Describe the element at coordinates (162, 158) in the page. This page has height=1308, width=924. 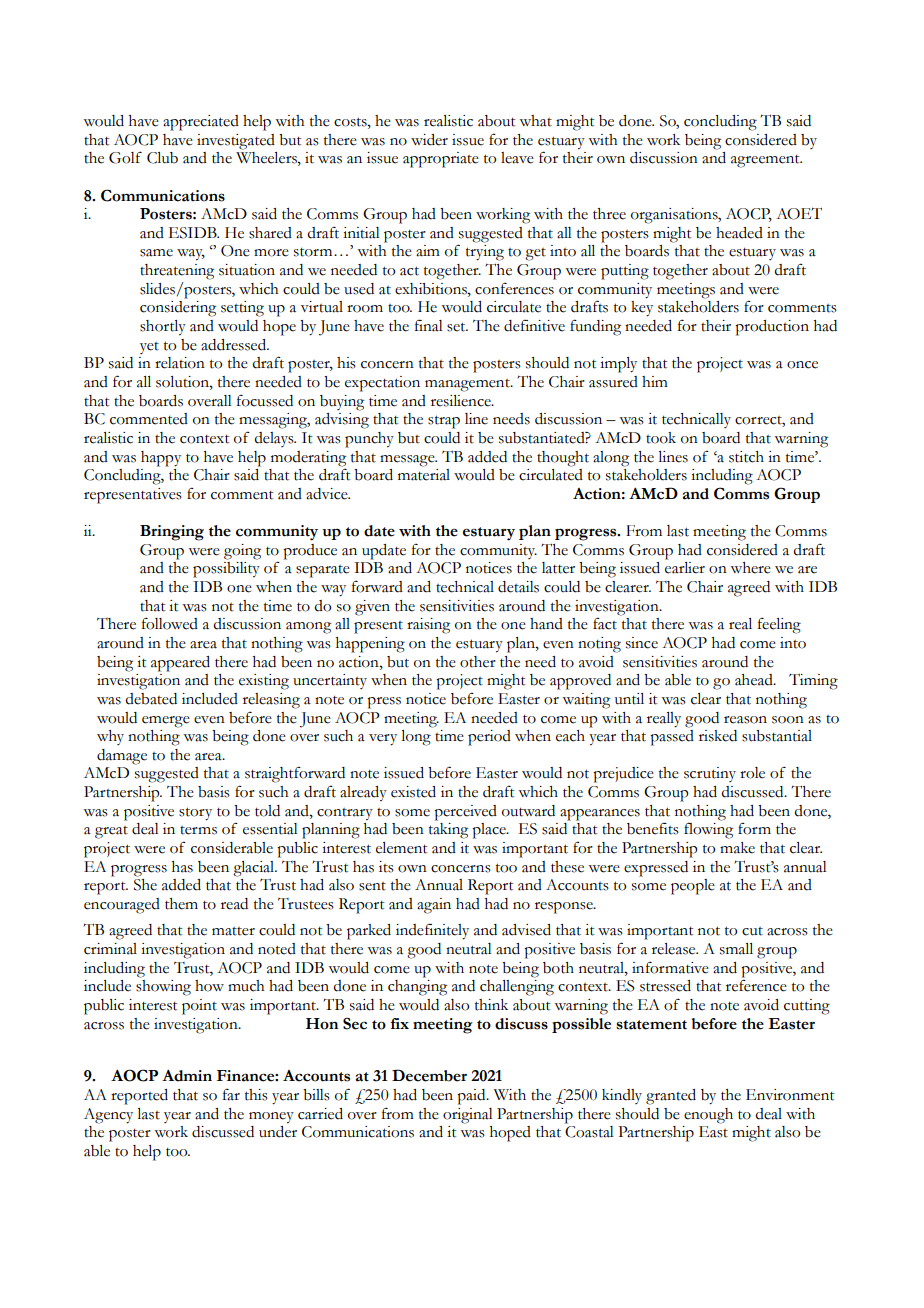
I see `Club` at that location.
